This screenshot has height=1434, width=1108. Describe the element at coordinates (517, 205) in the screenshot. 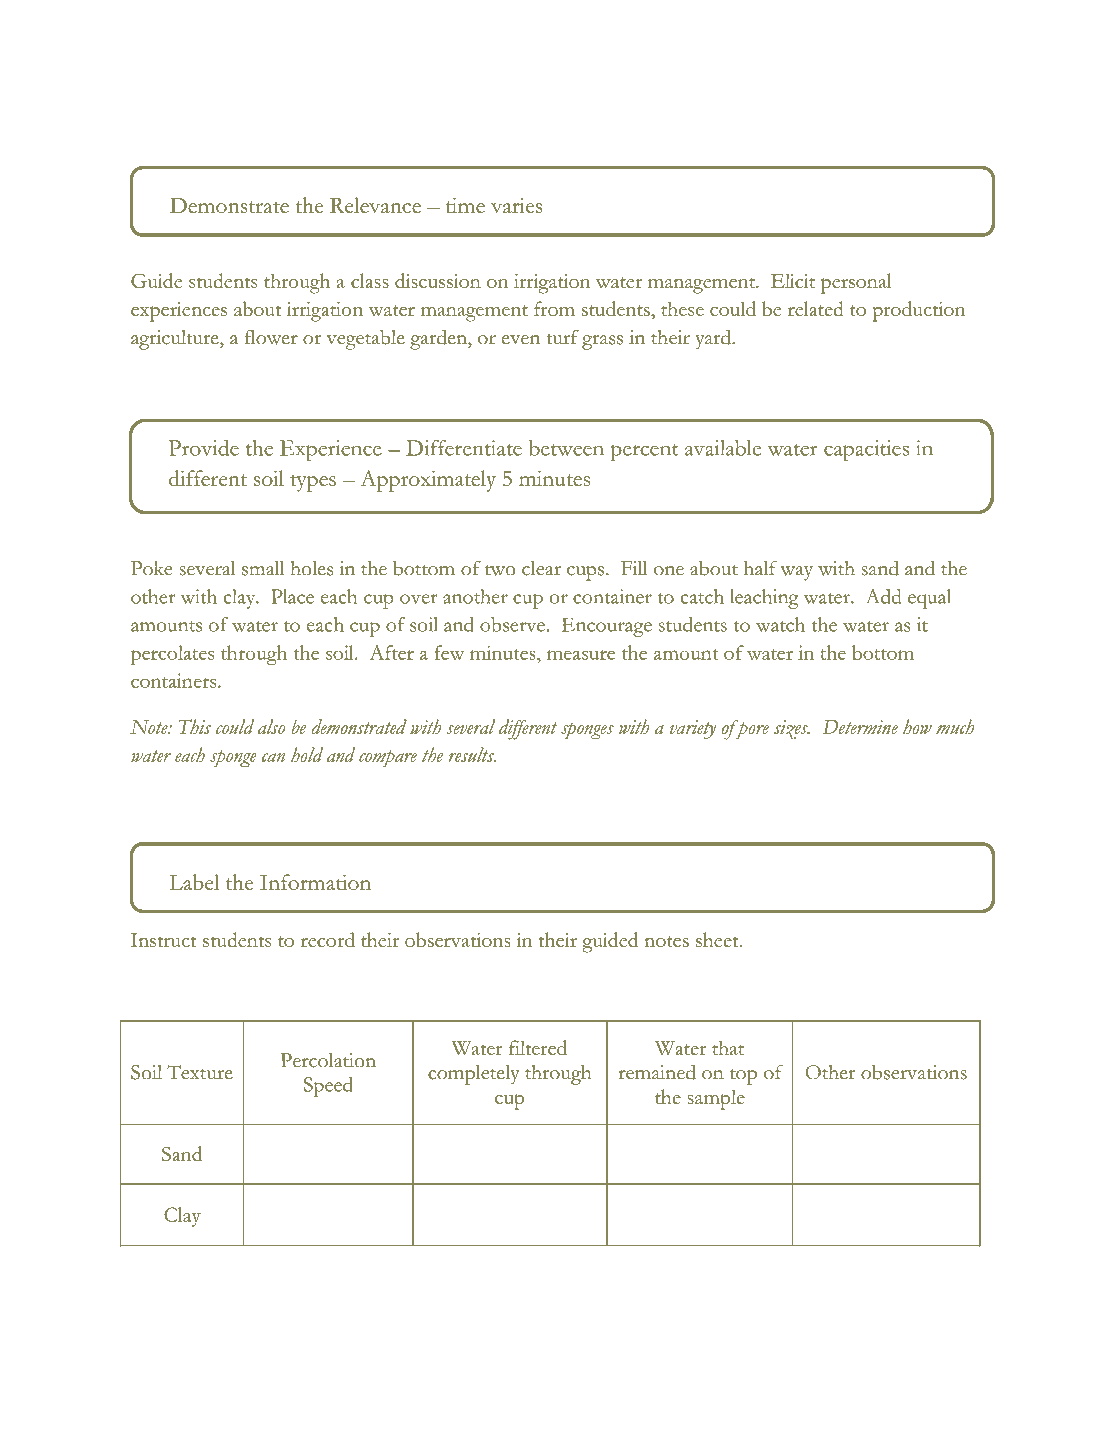

I see `varies` at that location.
